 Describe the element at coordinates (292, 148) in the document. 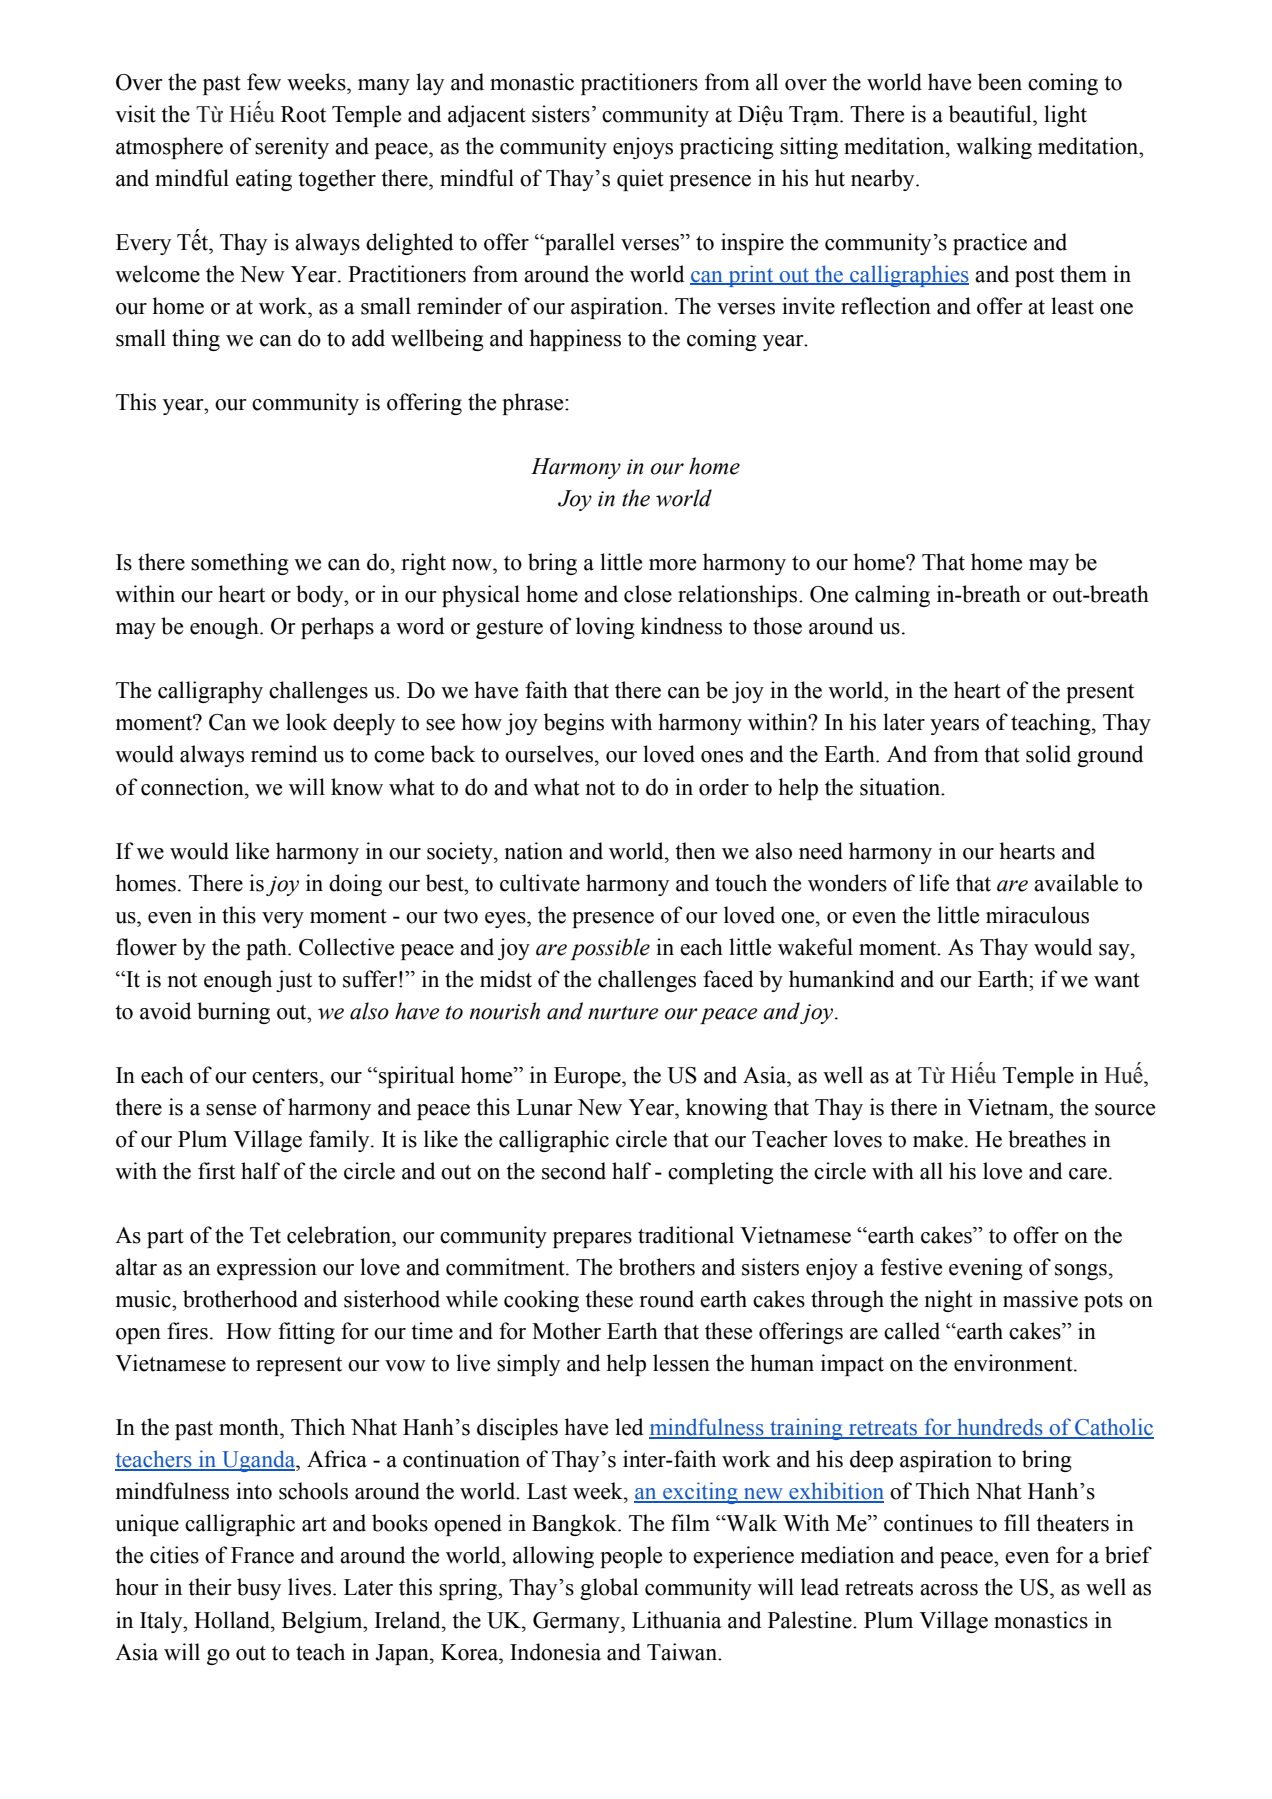

I see `serenity` at that location.
